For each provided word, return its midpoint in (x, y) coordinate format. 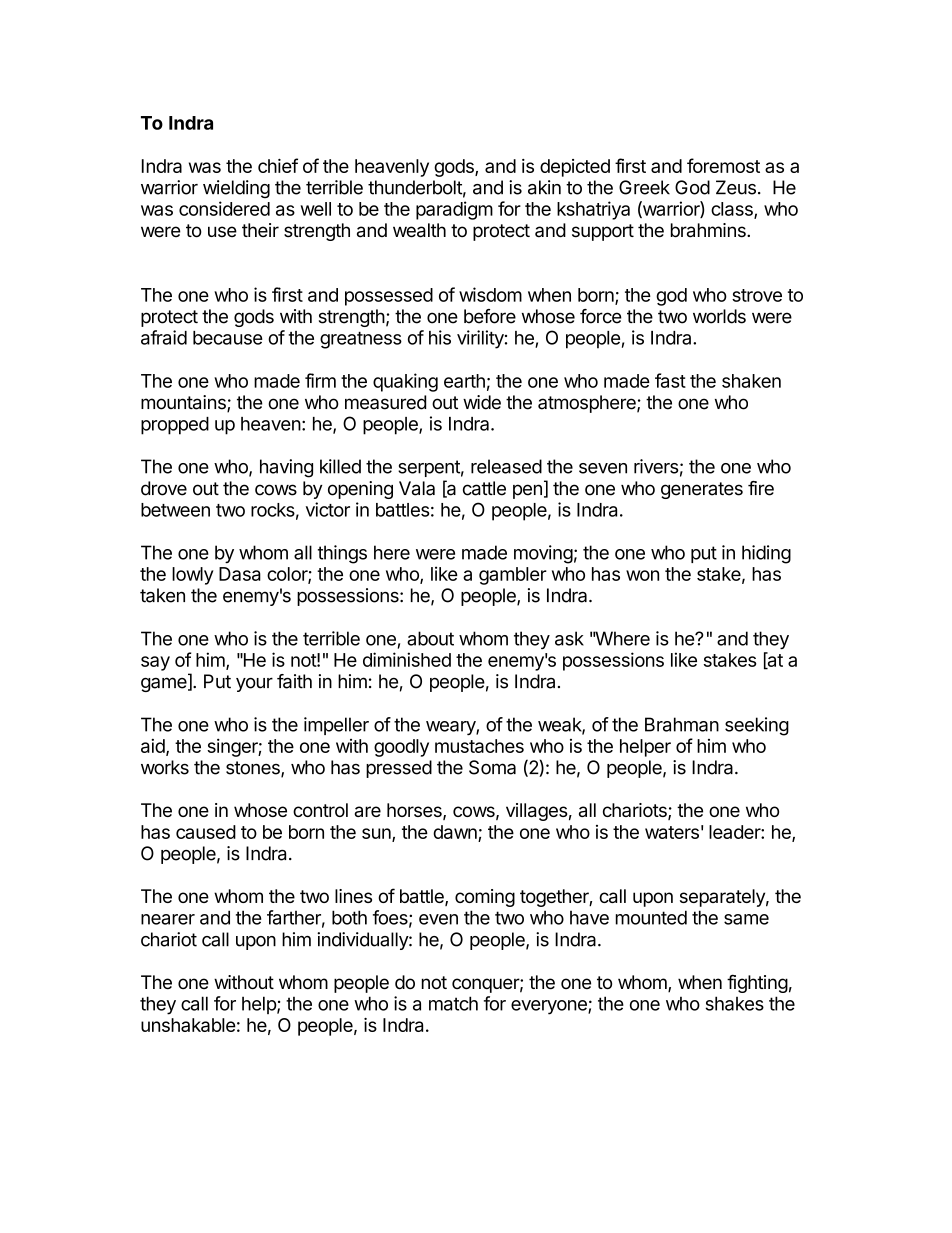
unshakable (188, 1025)
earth (464, 381)
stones (254, 769)
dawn (455, 832)
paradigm (454, 210)
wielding (236, 189)
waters (672, 832)
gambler (513, 576)
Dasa (240, 574)
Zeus (736, 187)
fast (670, 380)
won (642, 575)
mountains (184, 403)
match (453, 1003)
